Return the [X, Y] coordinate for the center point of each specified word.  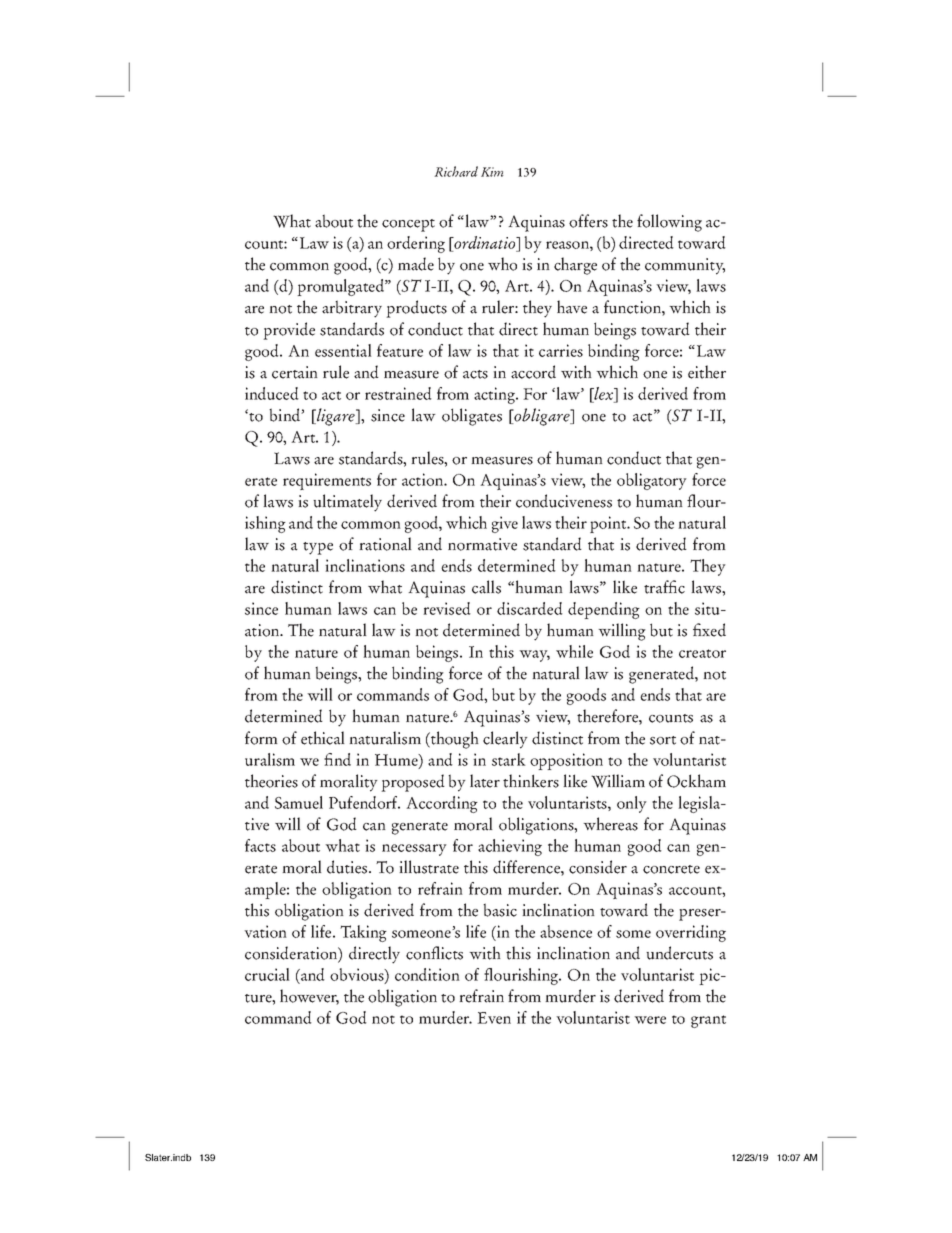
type [318, 548]
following [669, 223]
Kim [492, 172]
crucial [267, 974]
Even [494, 1018]
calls [486, 587]
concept [408, 225]
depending [604, 610]
